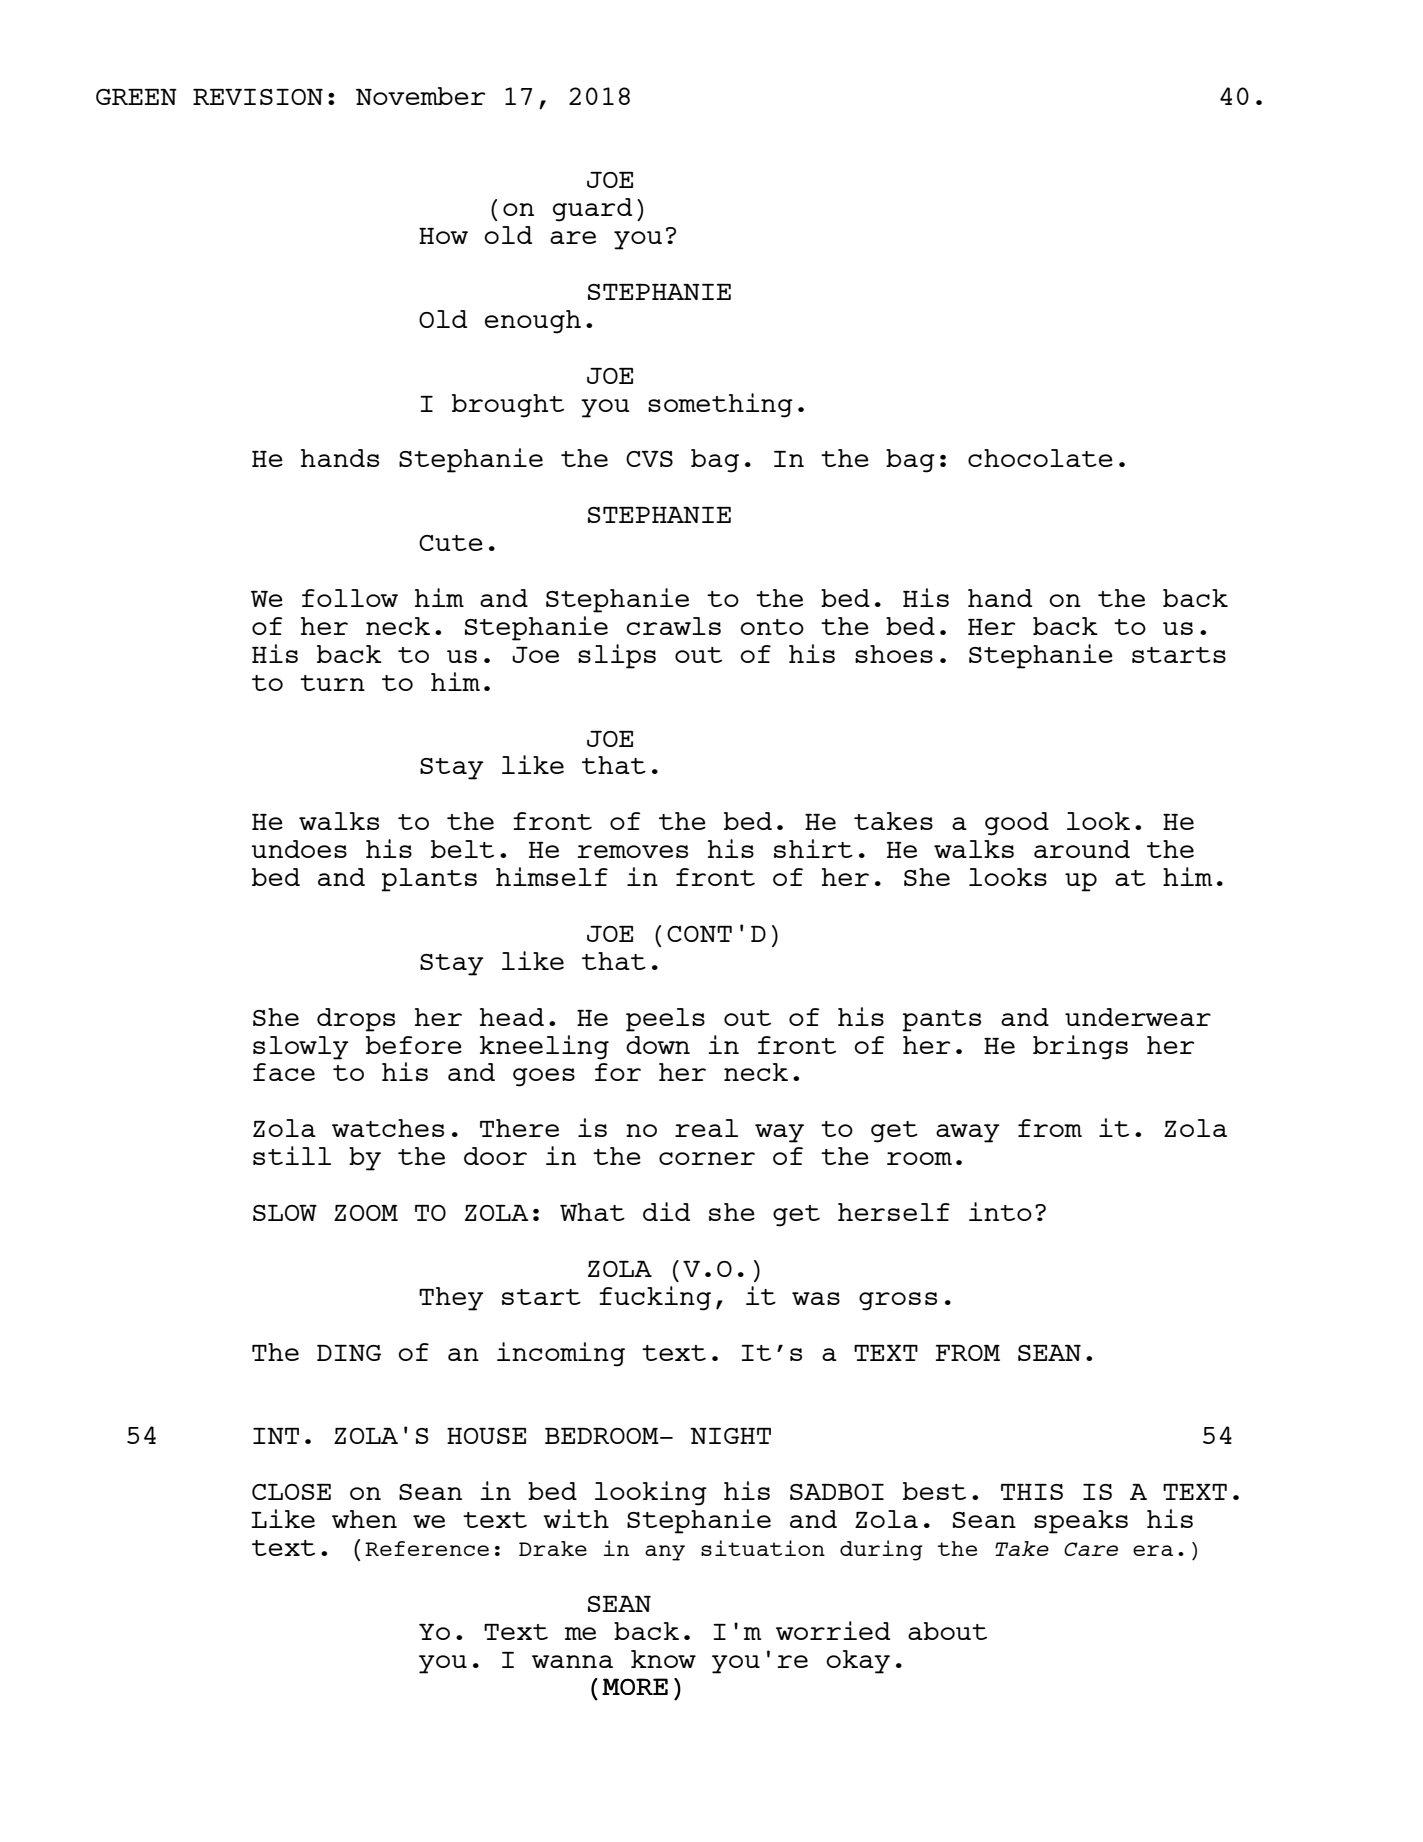 Image resolution: width=1423 pixels, height=1842 pixels. What do you see at coordinates (898, 1301) in the screenshot?
I see `gross` at bounding box center [898, 1301].
